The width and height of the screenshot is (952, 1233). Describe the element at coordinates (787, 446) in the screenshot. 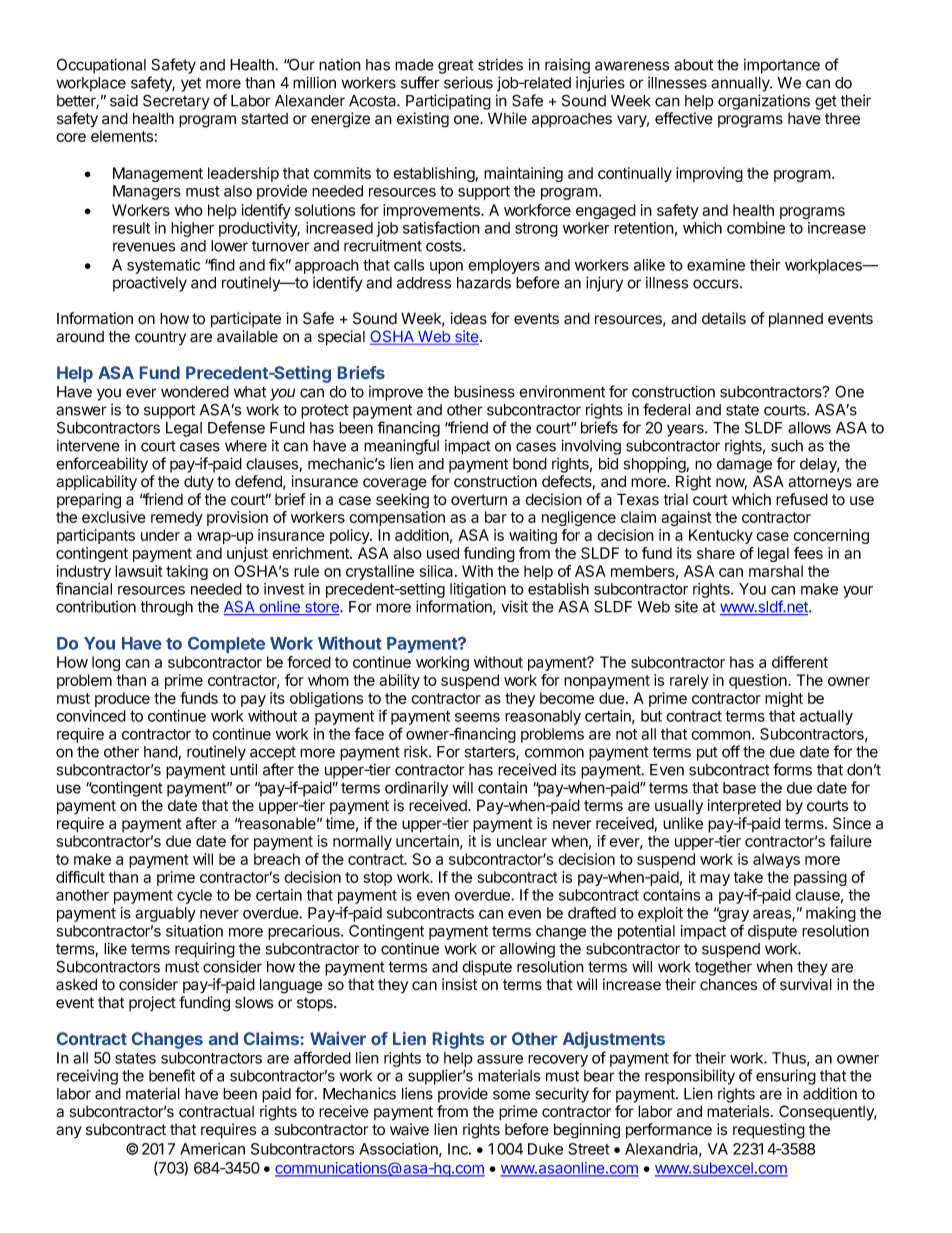

I see `such` at that location.
